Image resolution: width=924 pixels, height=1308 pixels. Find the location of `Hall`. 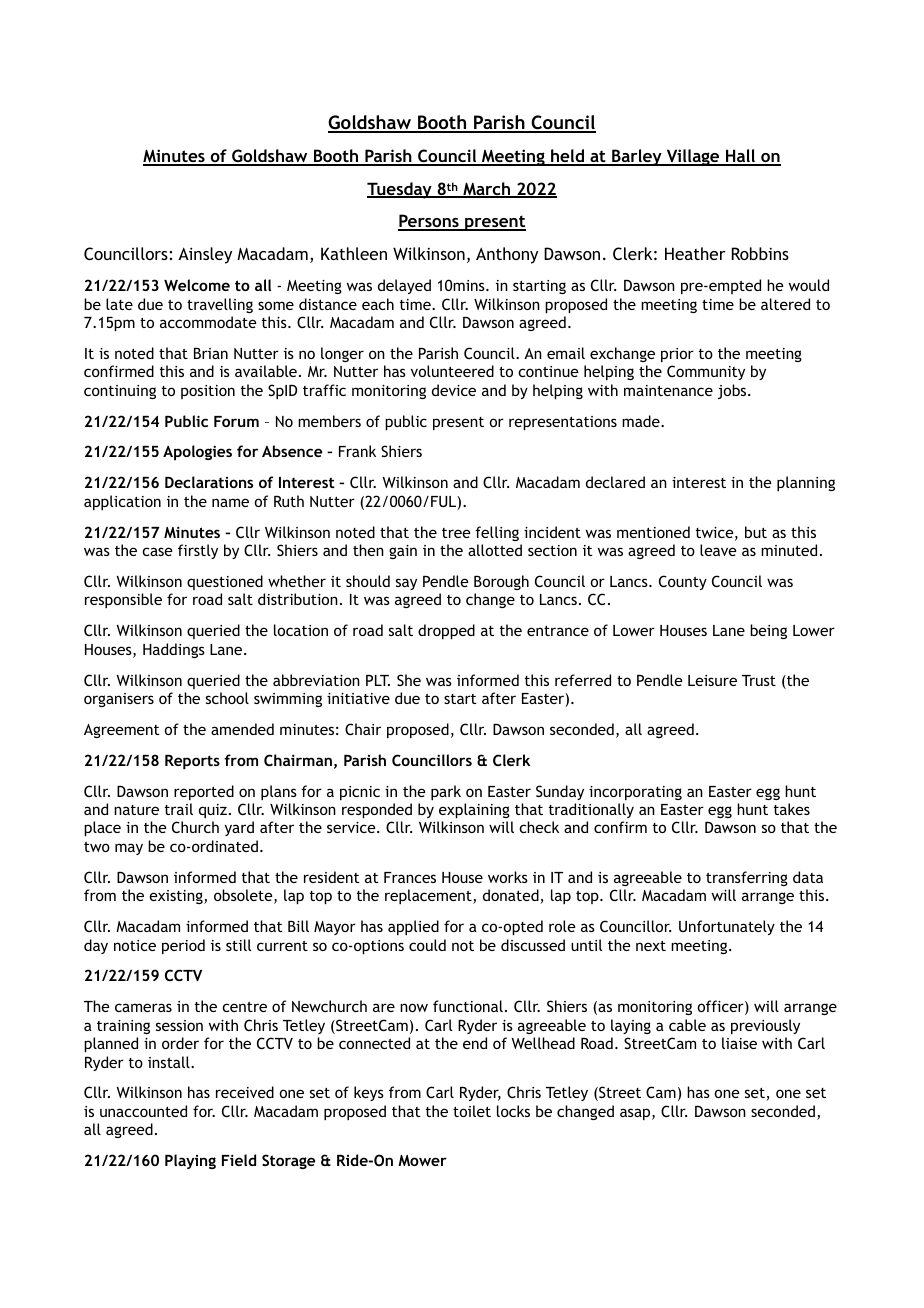

Hall is located at coordinates (741, 157).
